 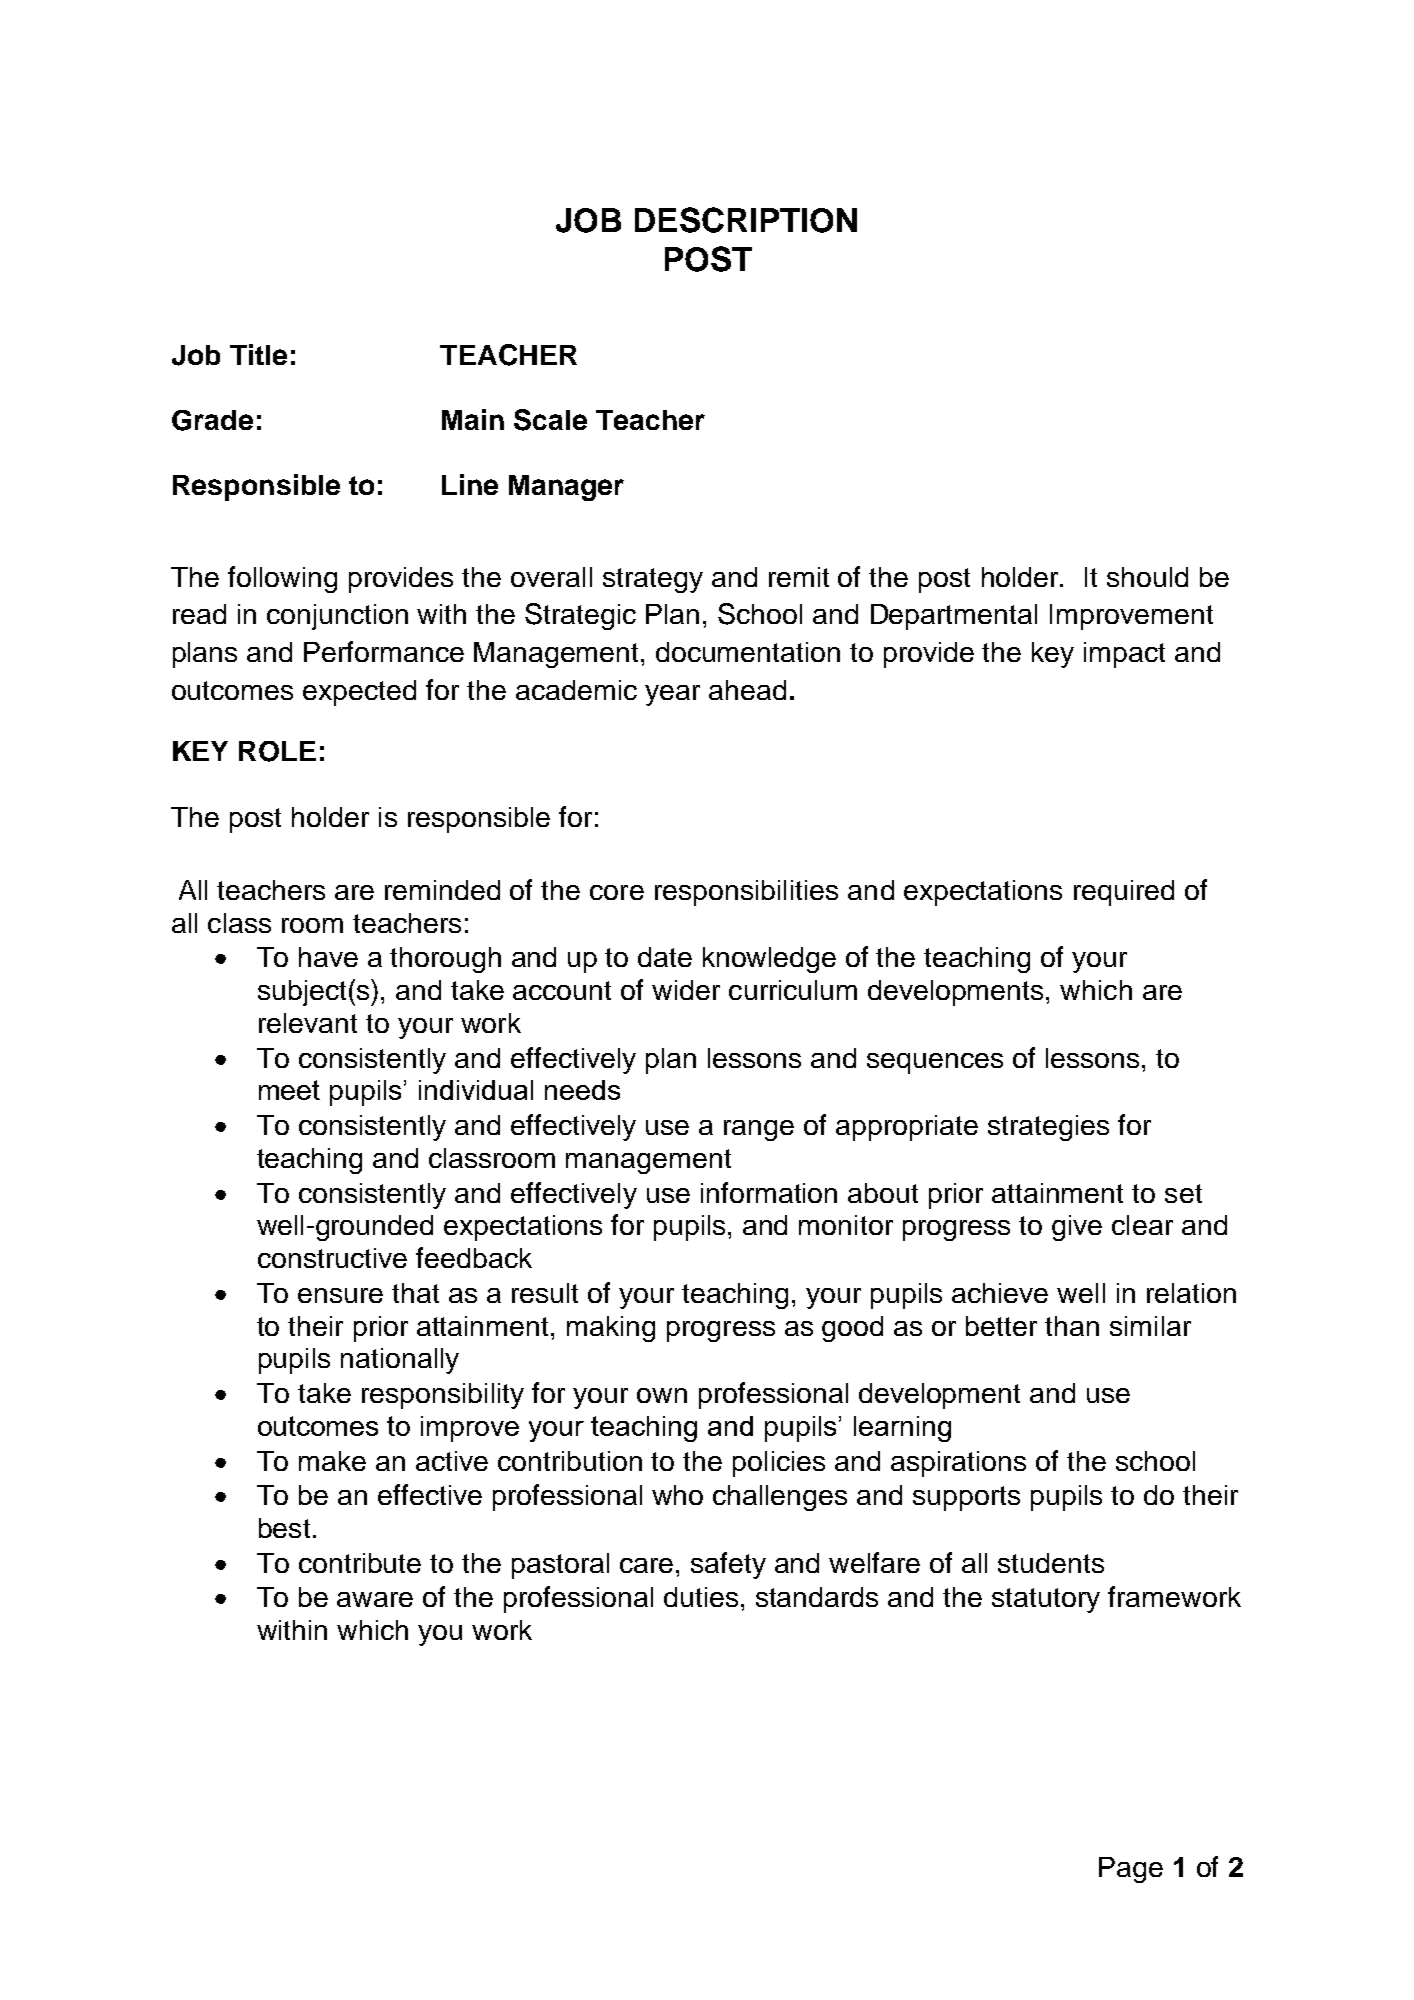 I want to click on aspirations, so click(x=958, y=1464).
